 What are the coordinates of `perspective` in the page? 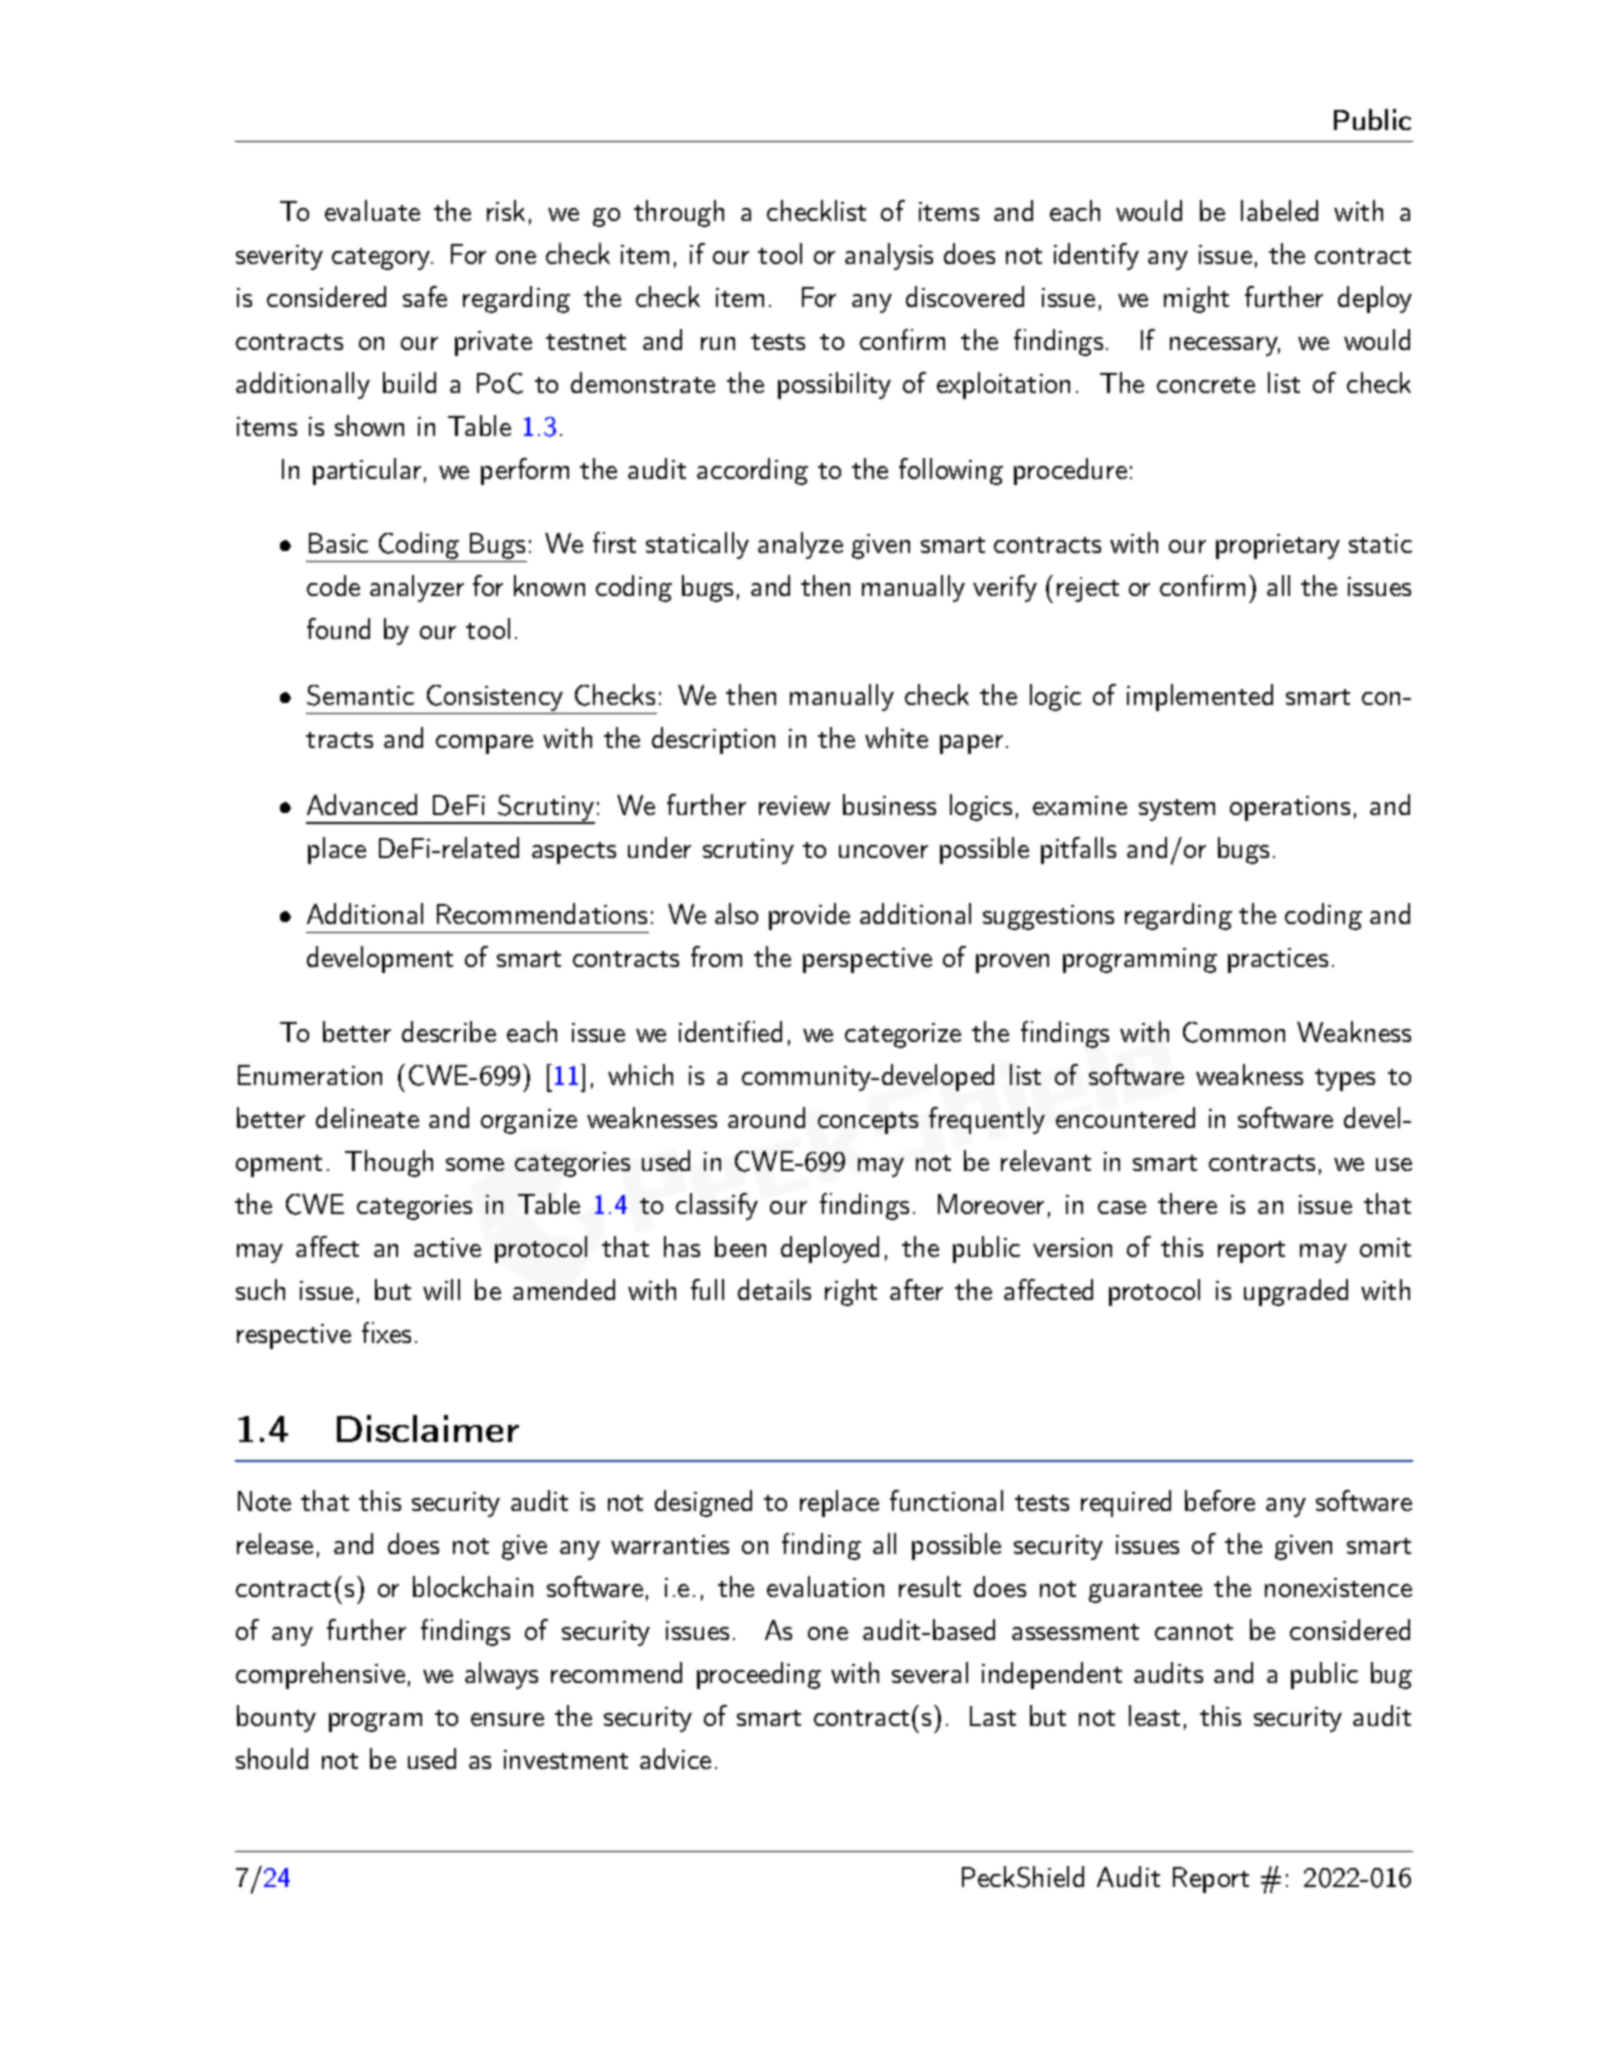 It's located at (867, 960).
